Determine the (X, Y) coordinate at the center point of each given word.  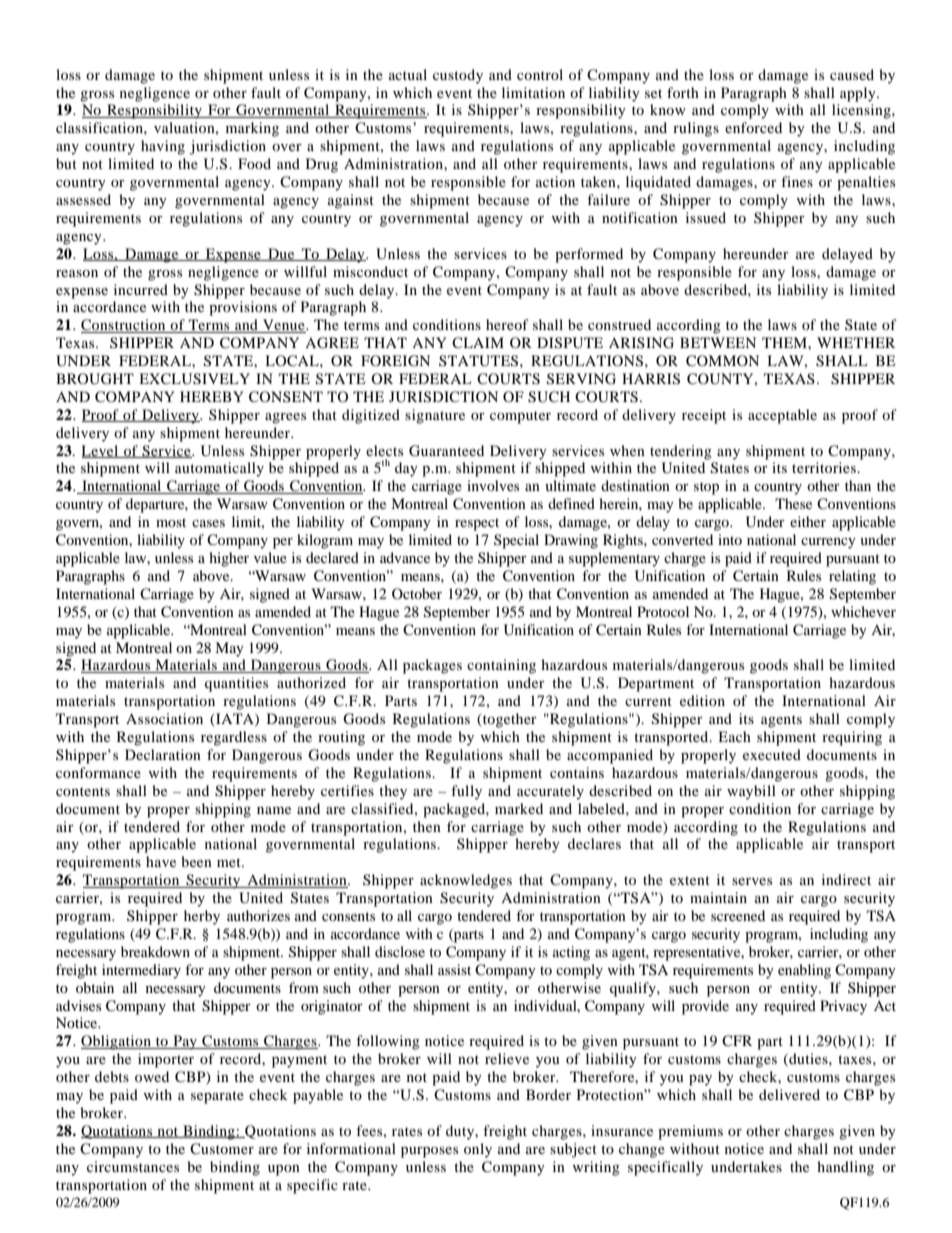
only (478, 1150)
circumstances (133, 1166)
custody (458, 76)
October (417, 593)
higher (229, 559)
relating (852, 577)
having (163, 147)
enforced (753, 127)
